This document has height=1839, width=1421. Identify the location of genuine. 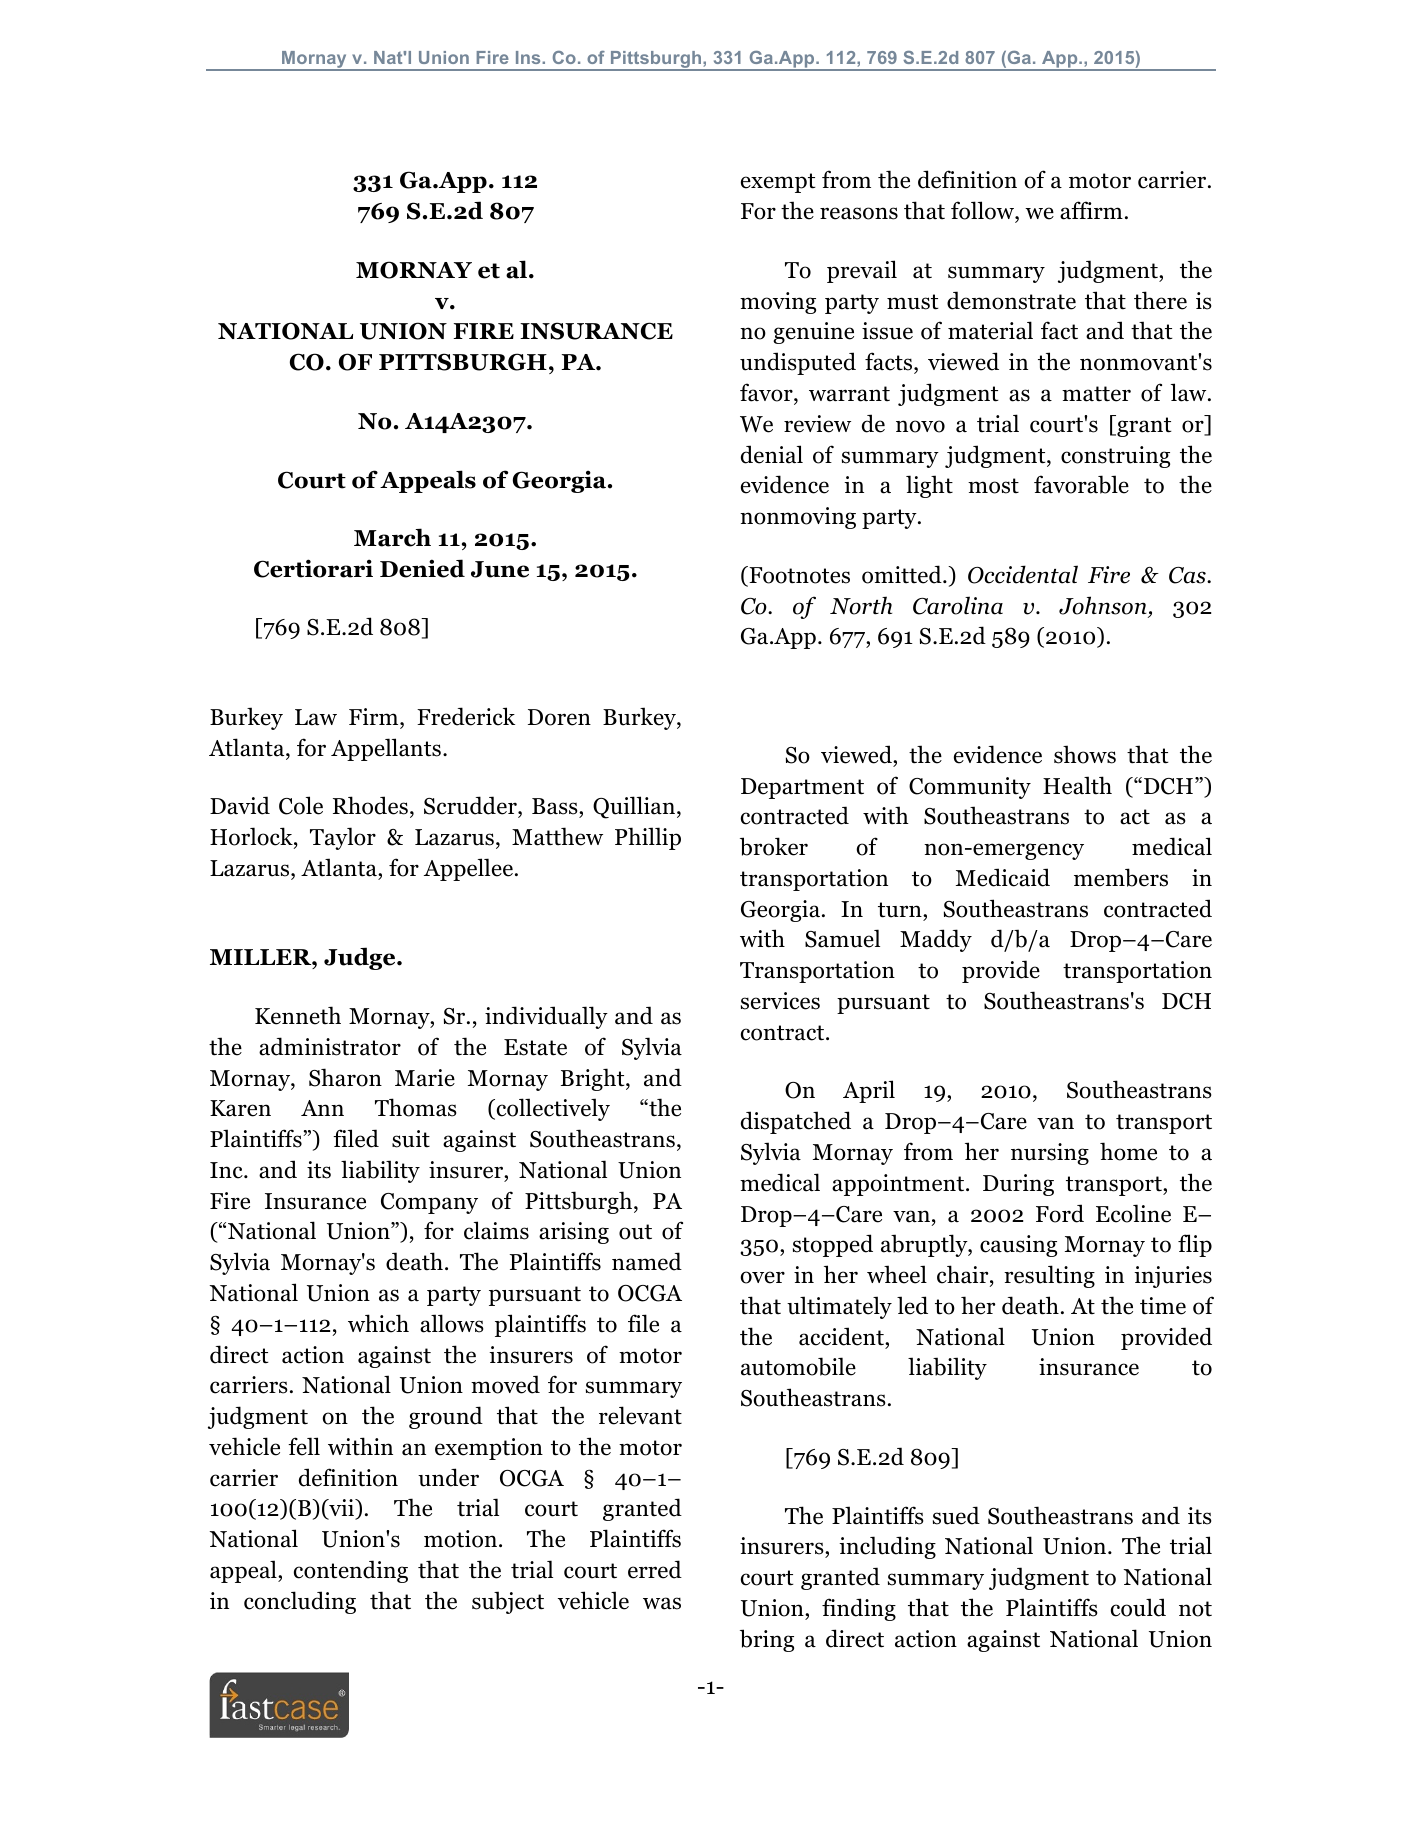
(813, 333).
